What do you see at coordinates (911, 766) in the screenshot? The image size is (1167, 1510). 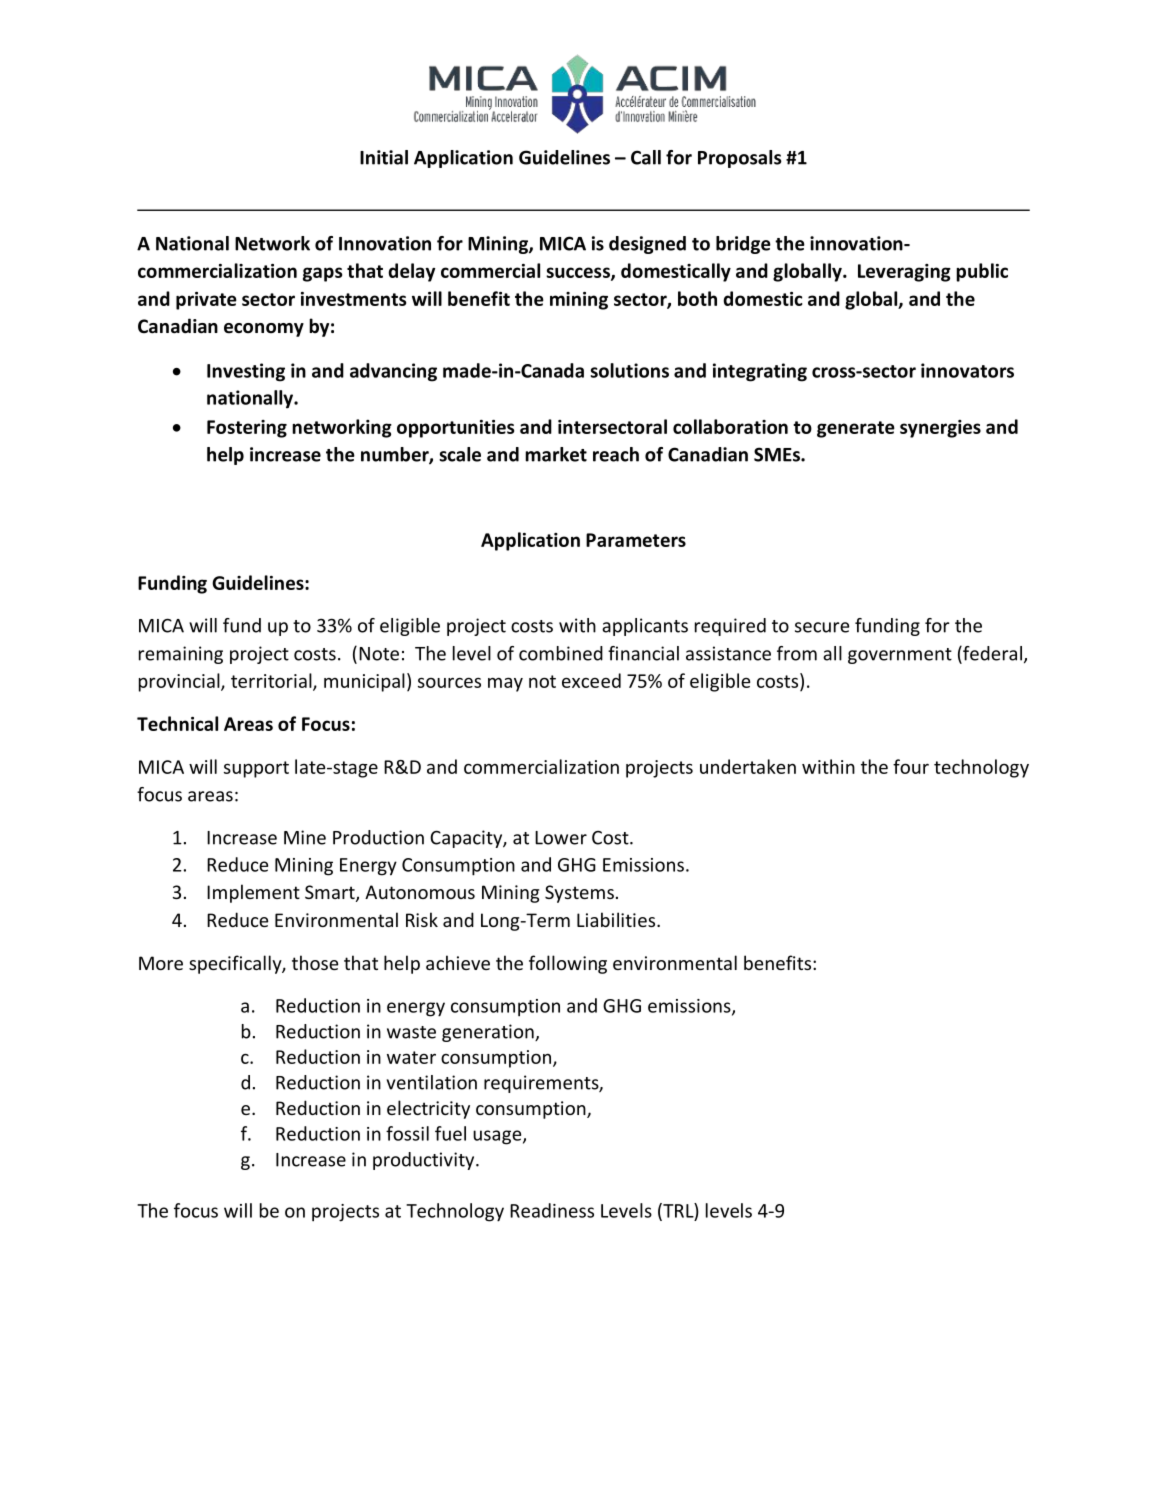 I see `four` at bounding box center [911, 766].
